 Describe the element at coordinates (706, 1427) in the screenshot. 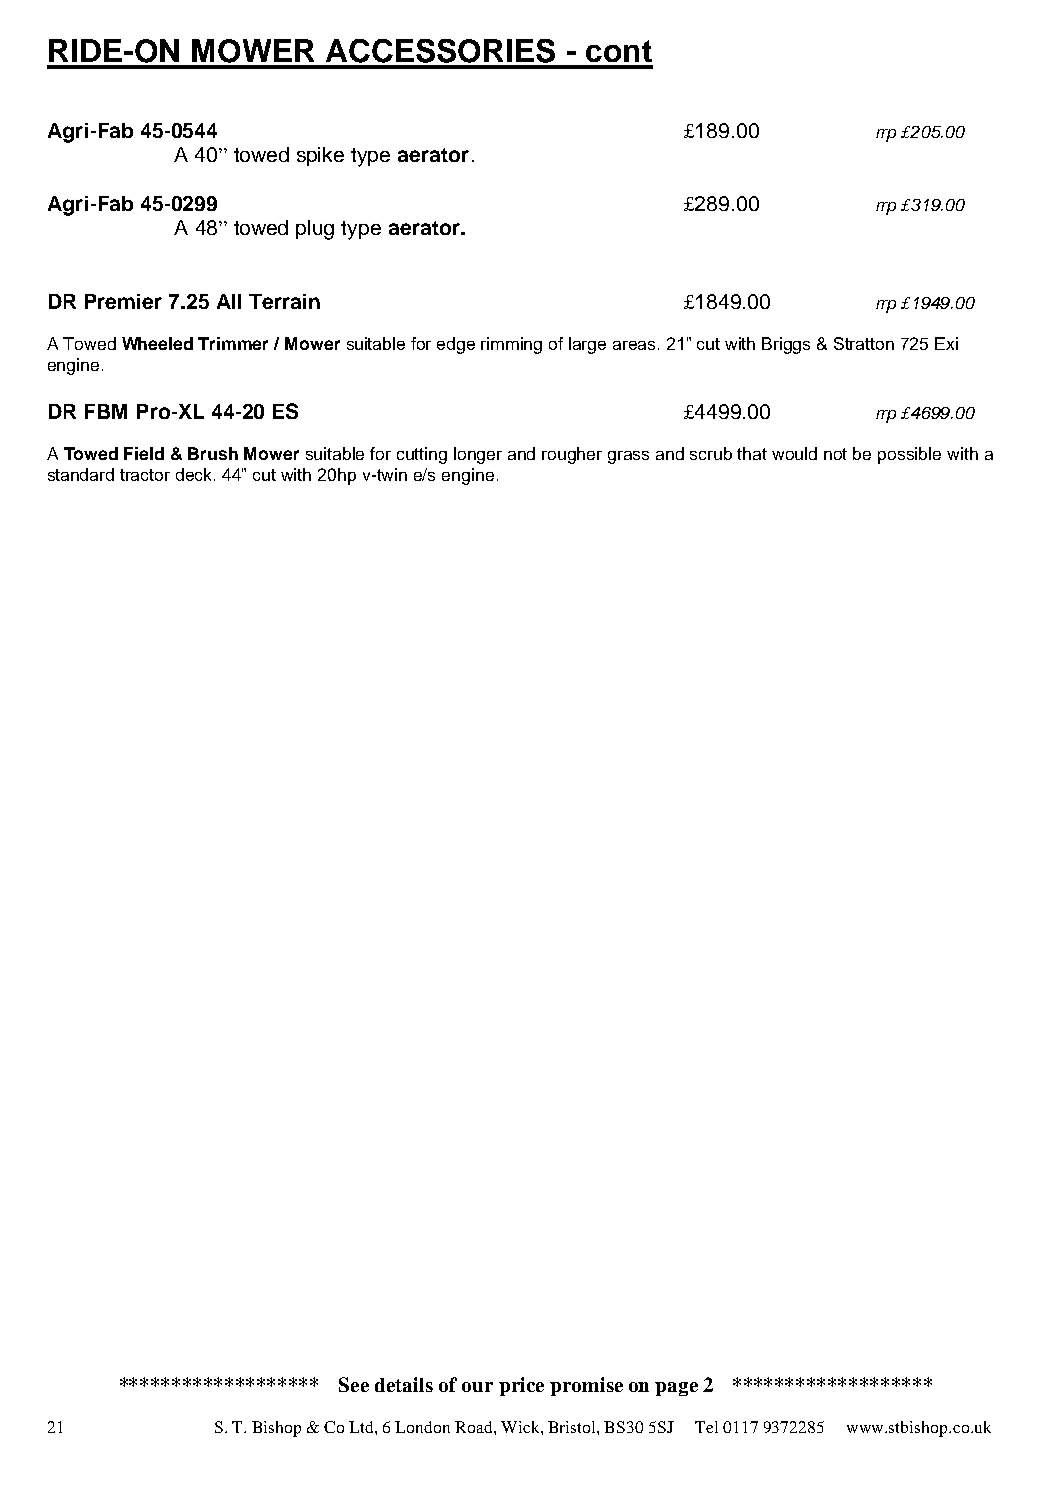

I see `Tel` at that location.
